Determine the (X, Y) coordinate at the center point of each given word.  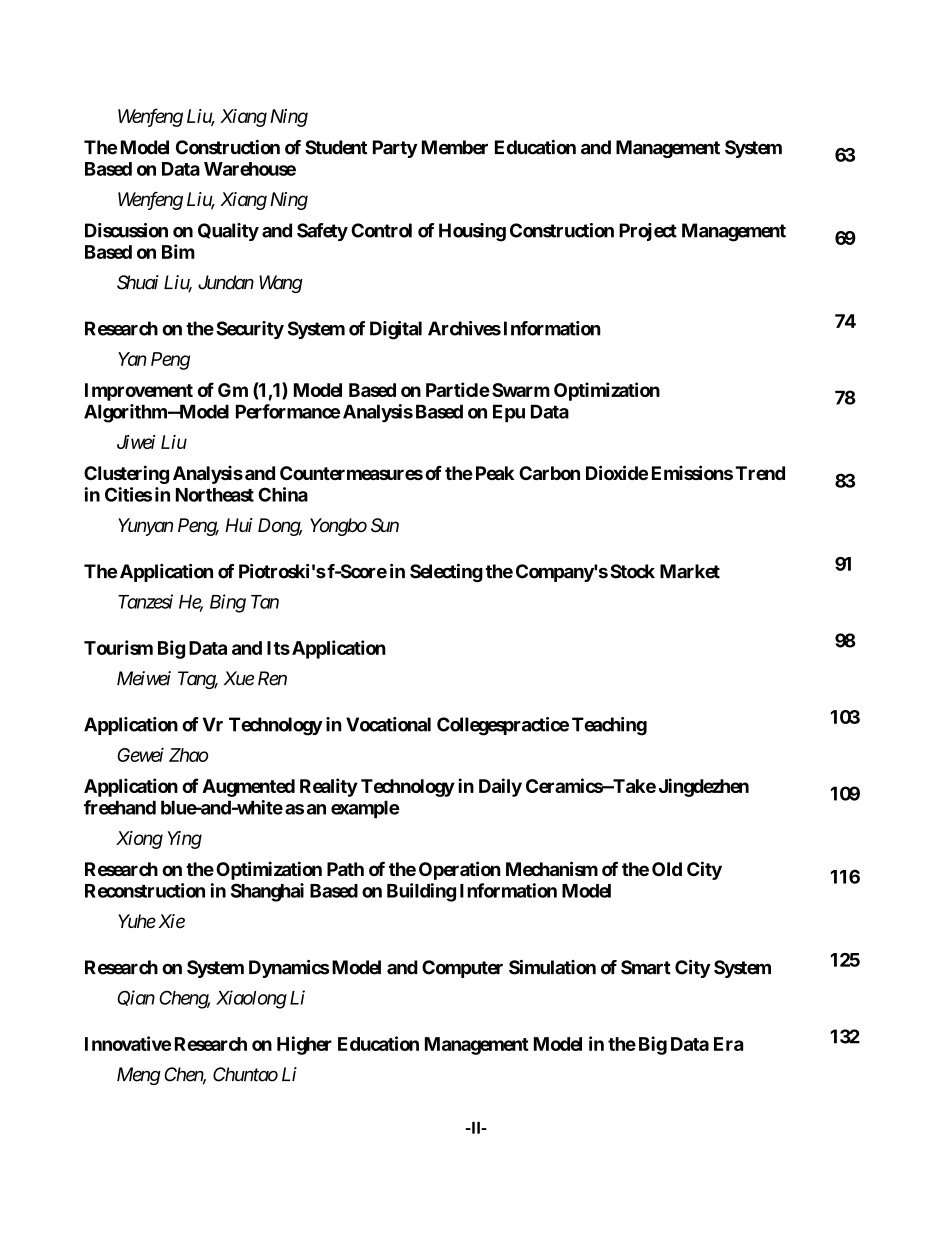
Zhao (188, 755)
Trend (760, 473)
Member (455, 147)
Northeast (215, 495)
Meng (139, 1076)
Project (648, 232)
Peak (495, 473)
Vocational (388, 724)
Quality (228, 232)
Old (667, 869)
